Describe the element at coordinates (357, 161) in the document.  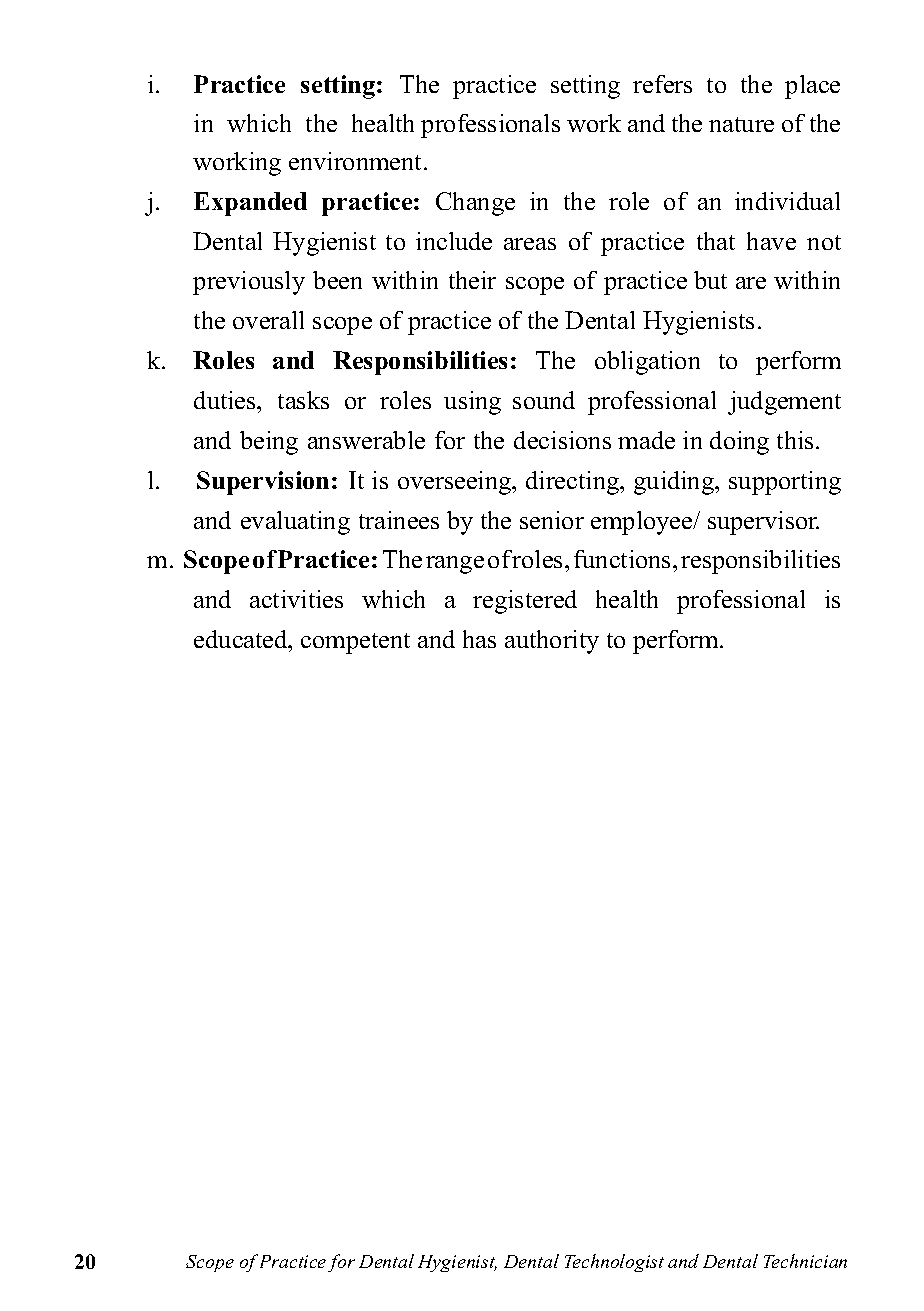
I see `environment` at that location.
